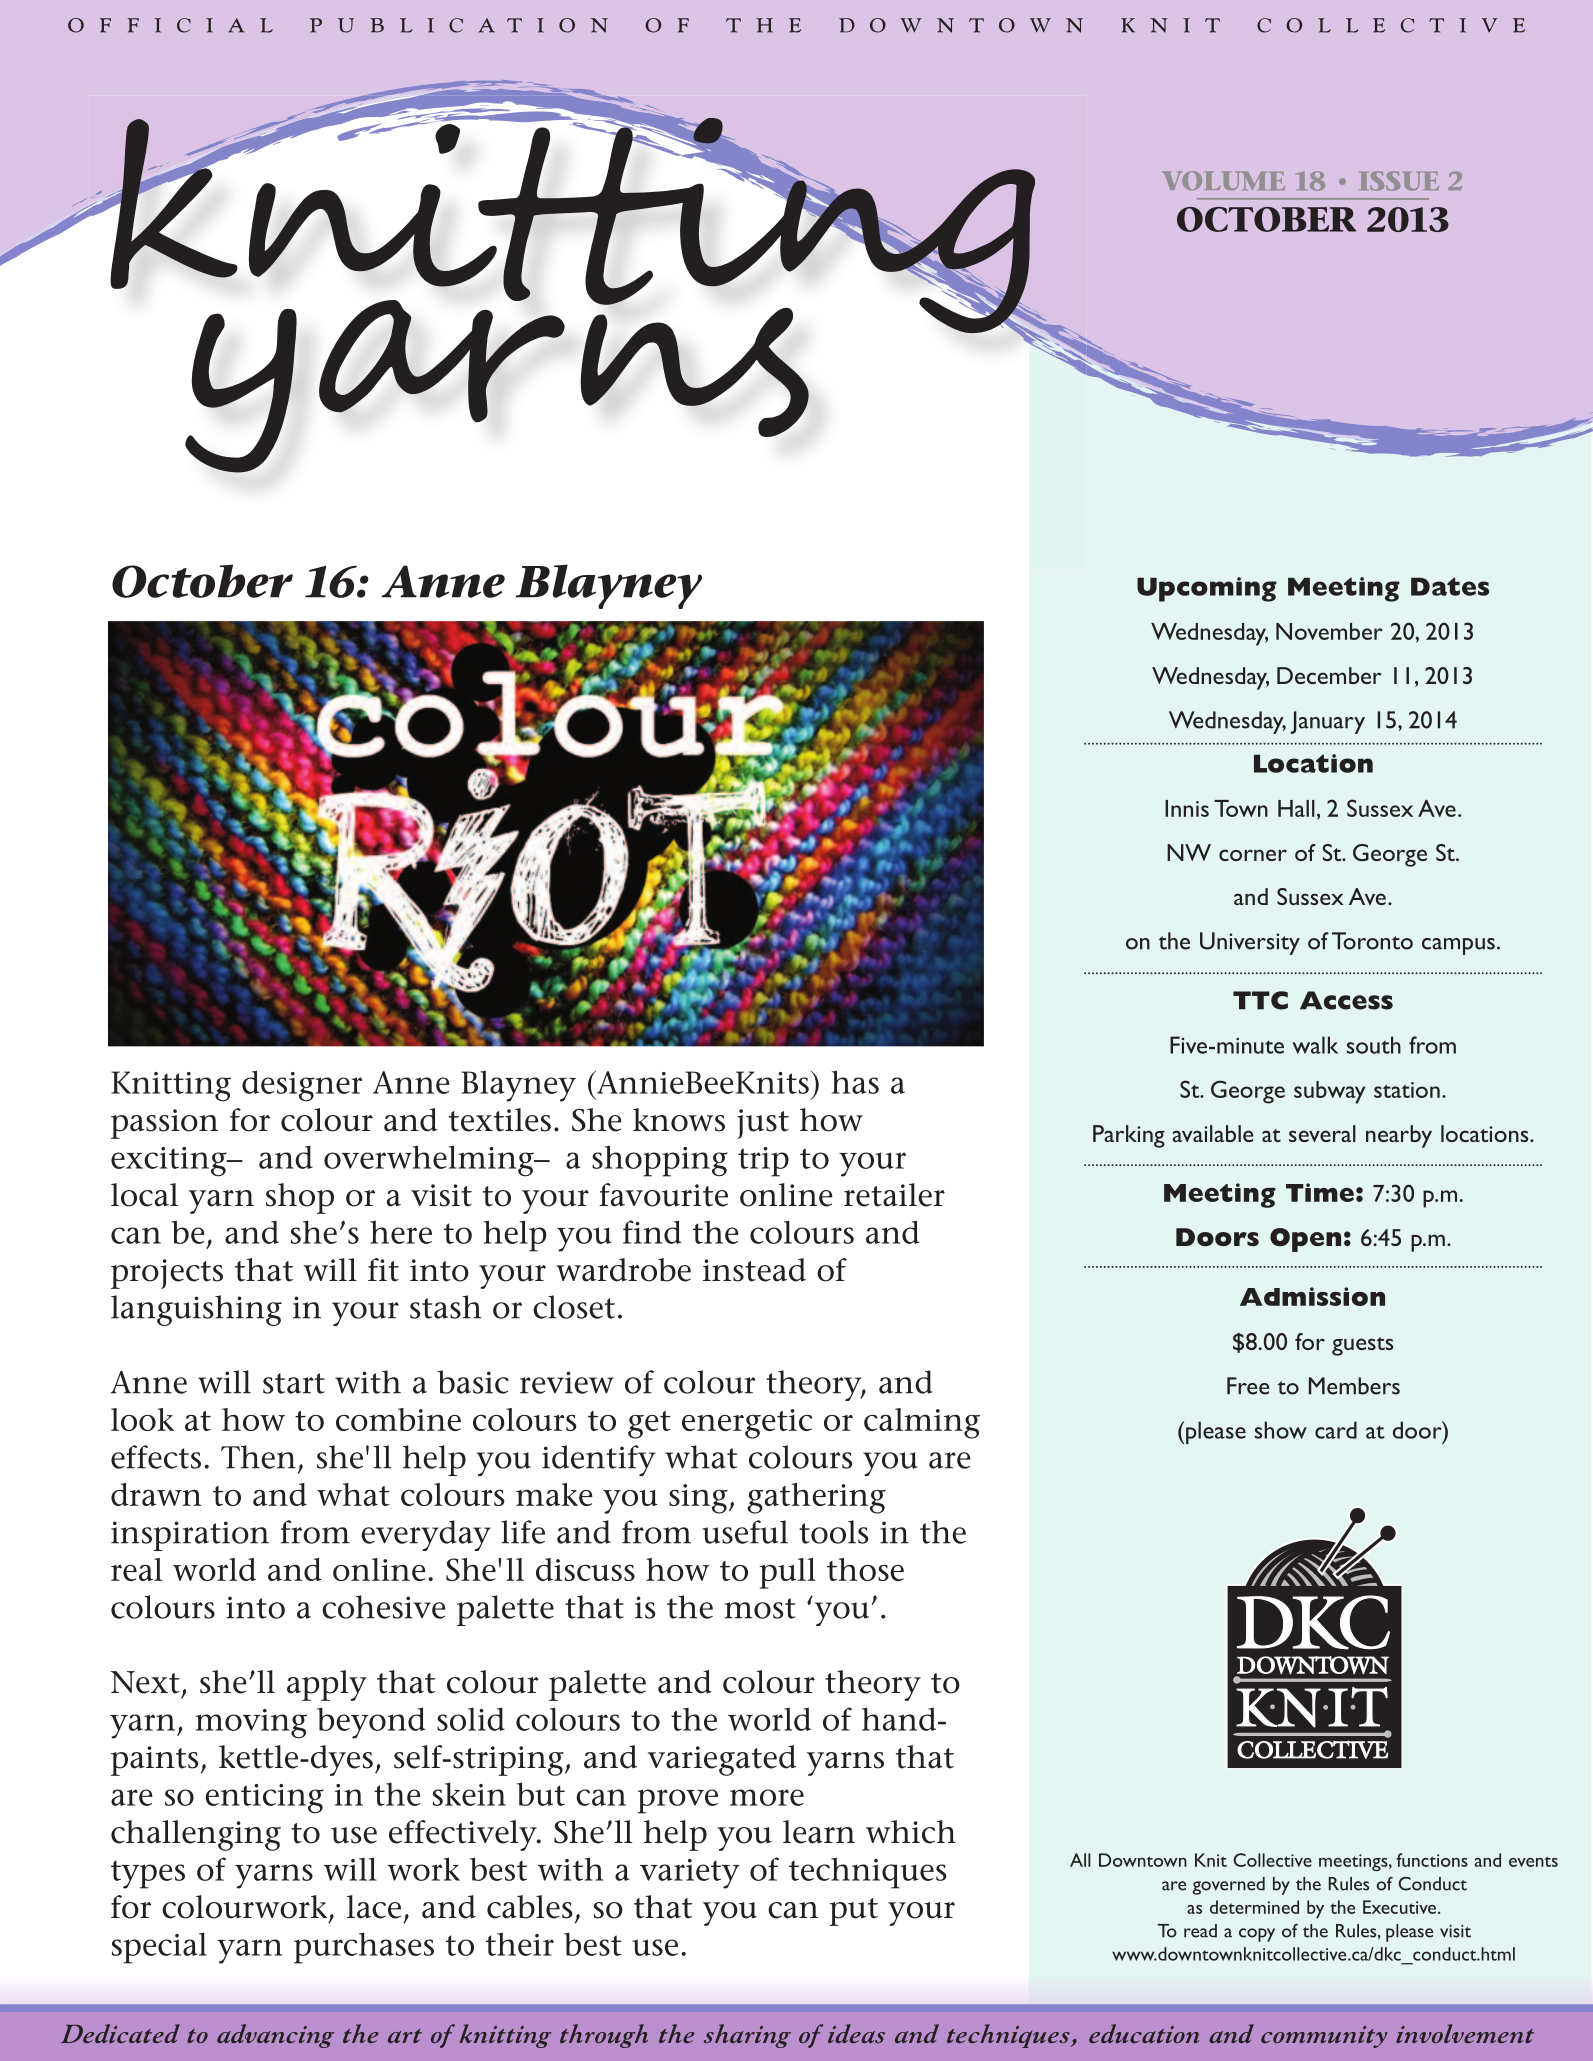  What do you see at coordinates (1373, 1045) in the screenshot?
I see `south` at bounding box center [1373, 1045].
